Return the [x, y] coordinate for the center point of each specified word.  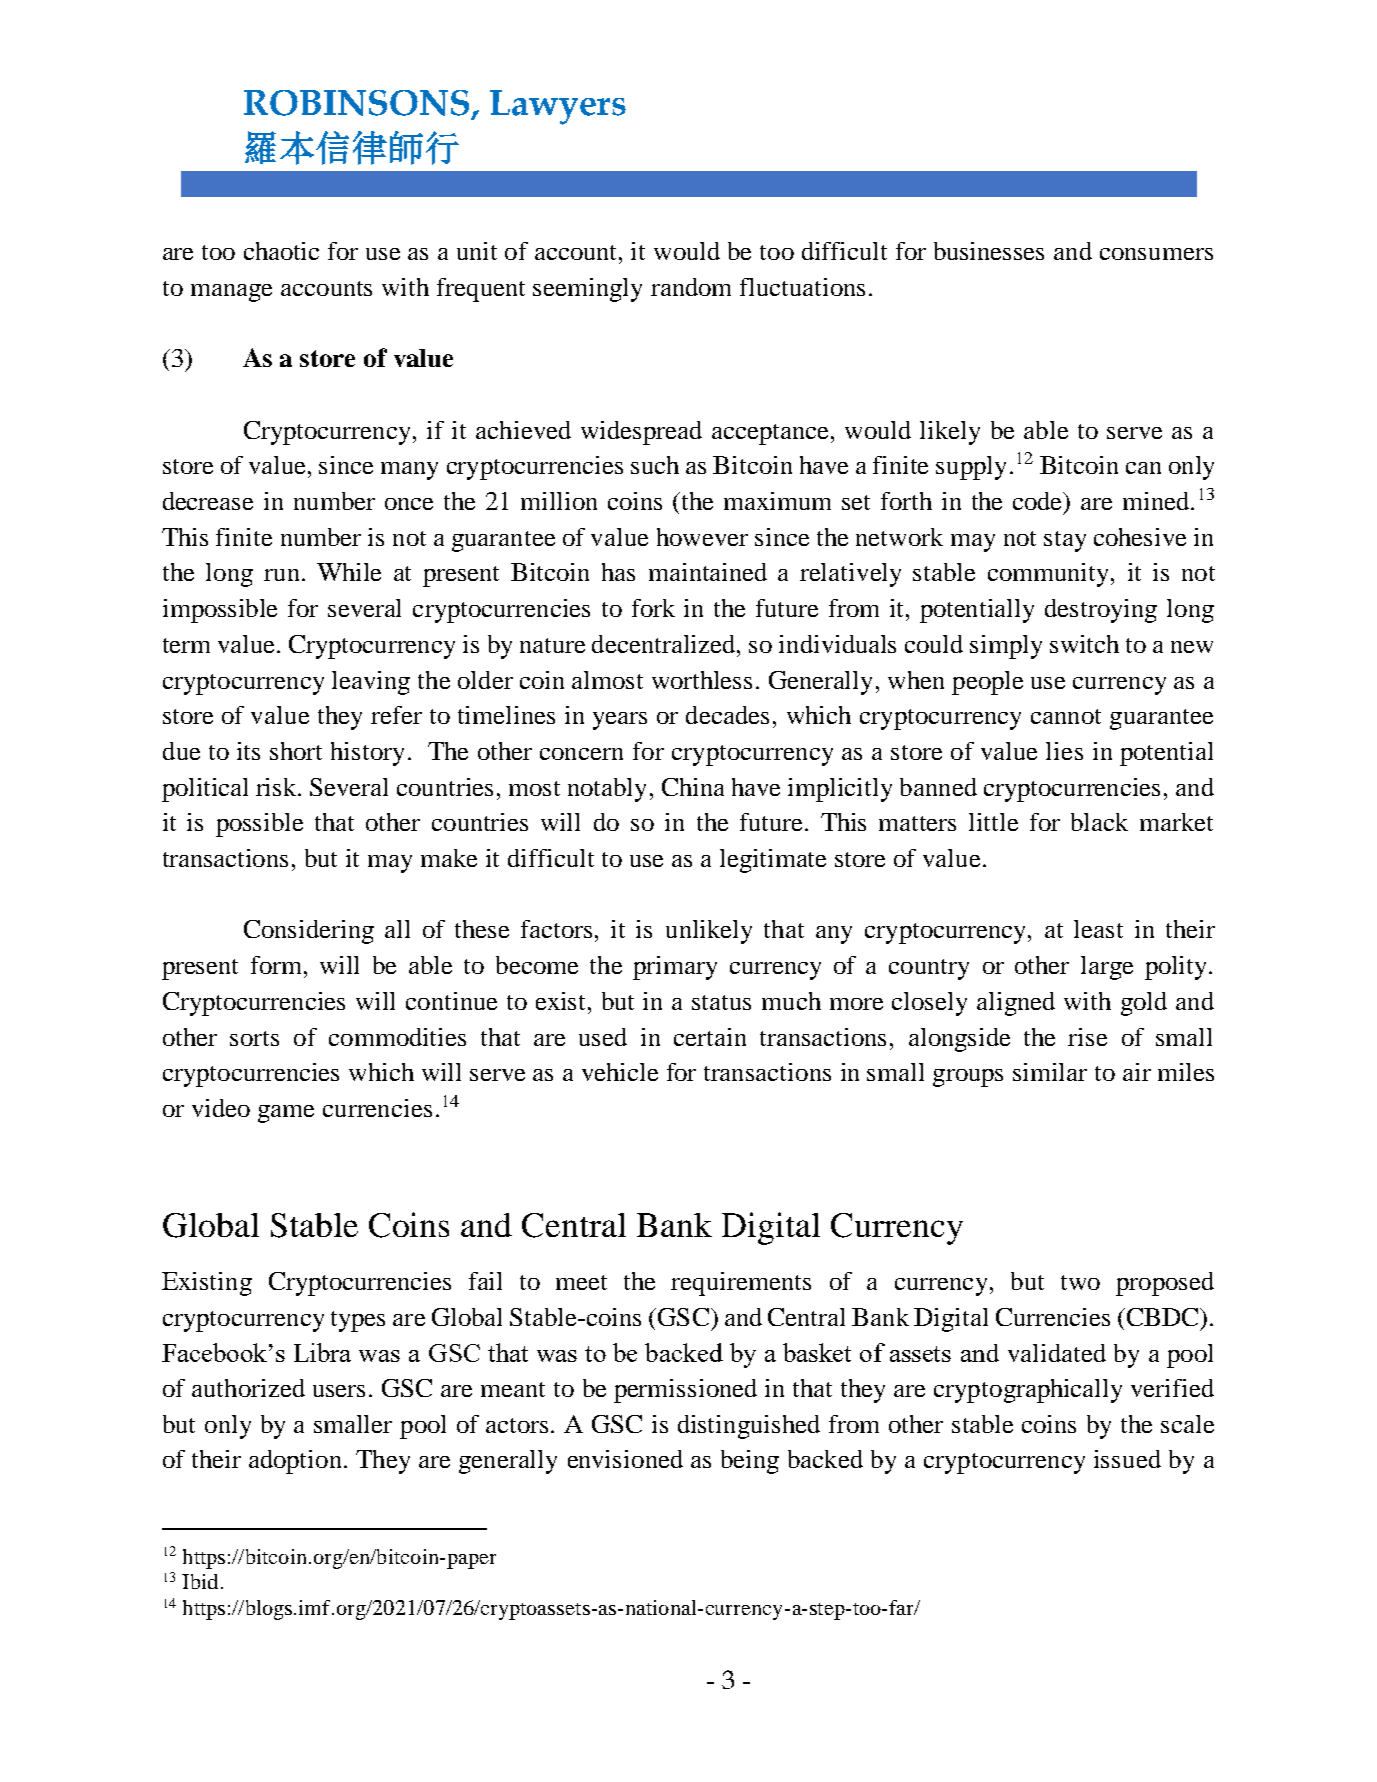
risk [278, 787]
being [750, 1462]
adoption [295, 1462]
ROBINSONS [356, 103]
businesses [989, 251]
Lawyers [558, 107]
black [1099, 822]
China [693, 787]
